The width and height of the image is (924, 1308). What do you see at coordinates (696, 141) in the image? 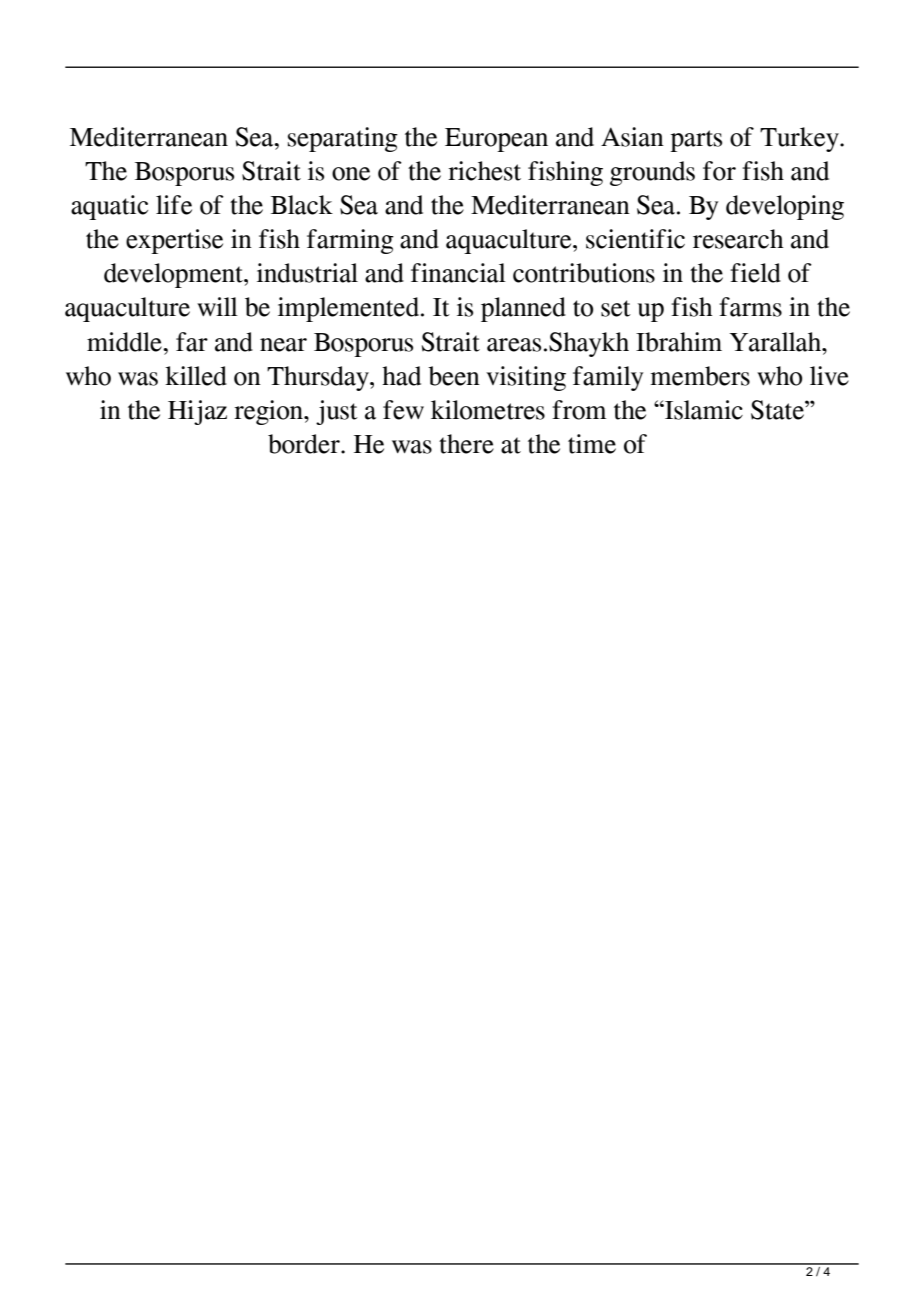
I see `parts` at bounding box center [696, 141].
